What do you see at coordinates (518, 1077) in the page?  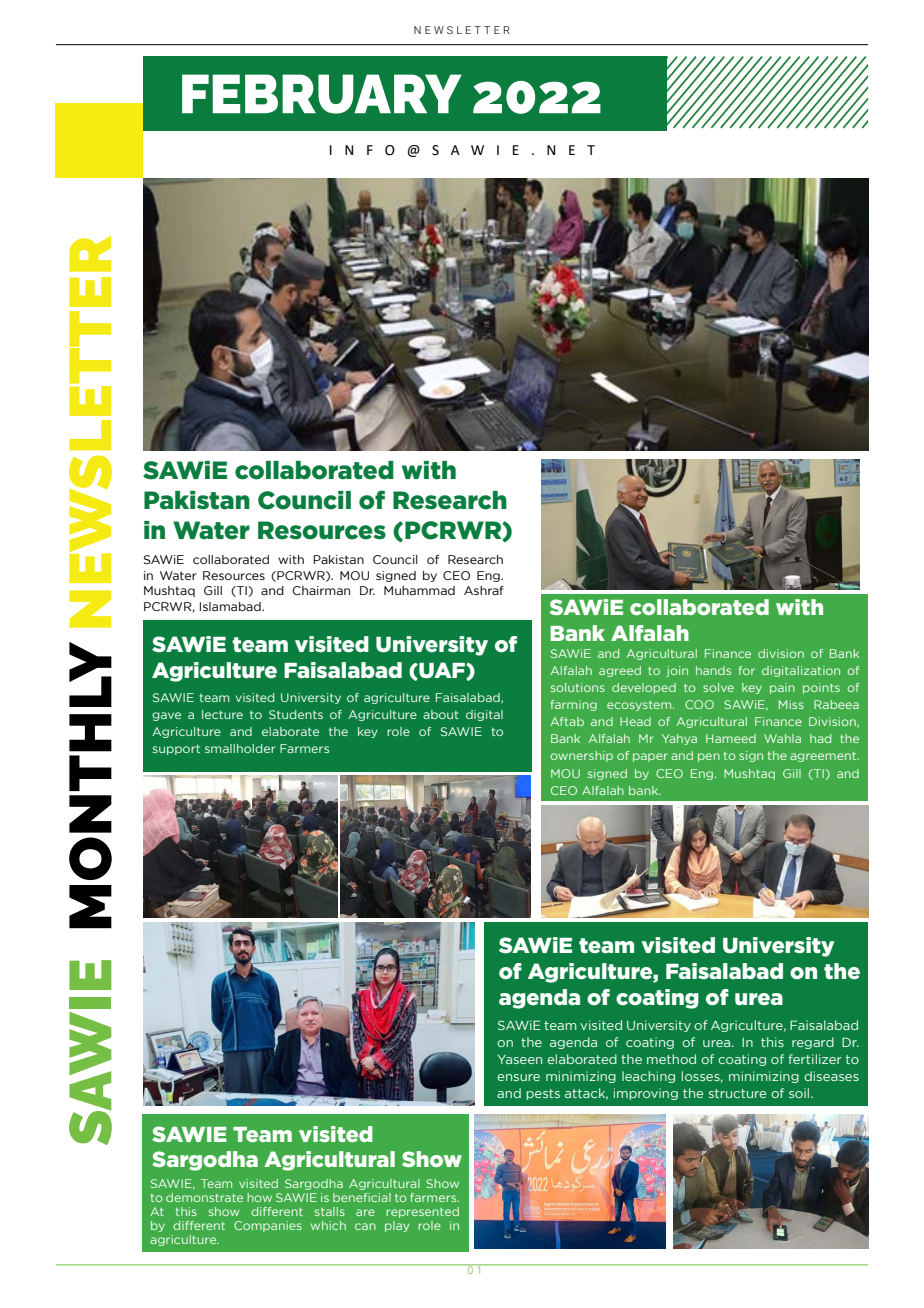 I see `ensure` at bounding box center [518, 1077].
